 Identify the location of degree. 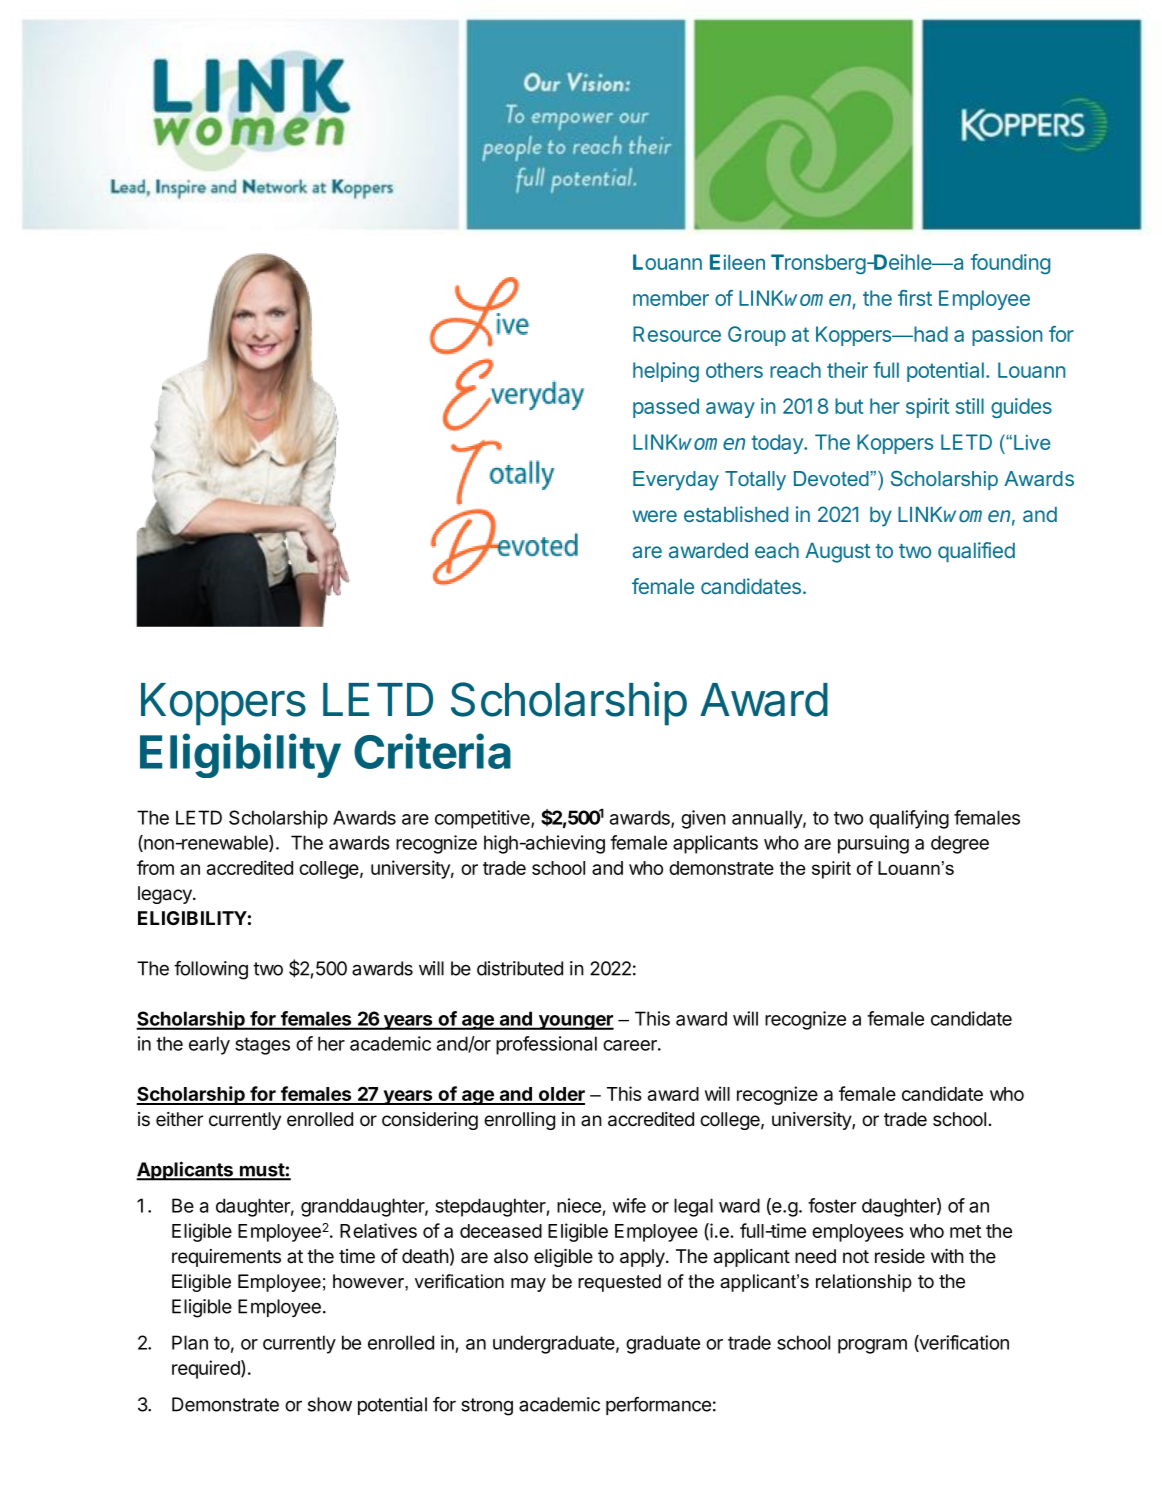
(960, 844).
